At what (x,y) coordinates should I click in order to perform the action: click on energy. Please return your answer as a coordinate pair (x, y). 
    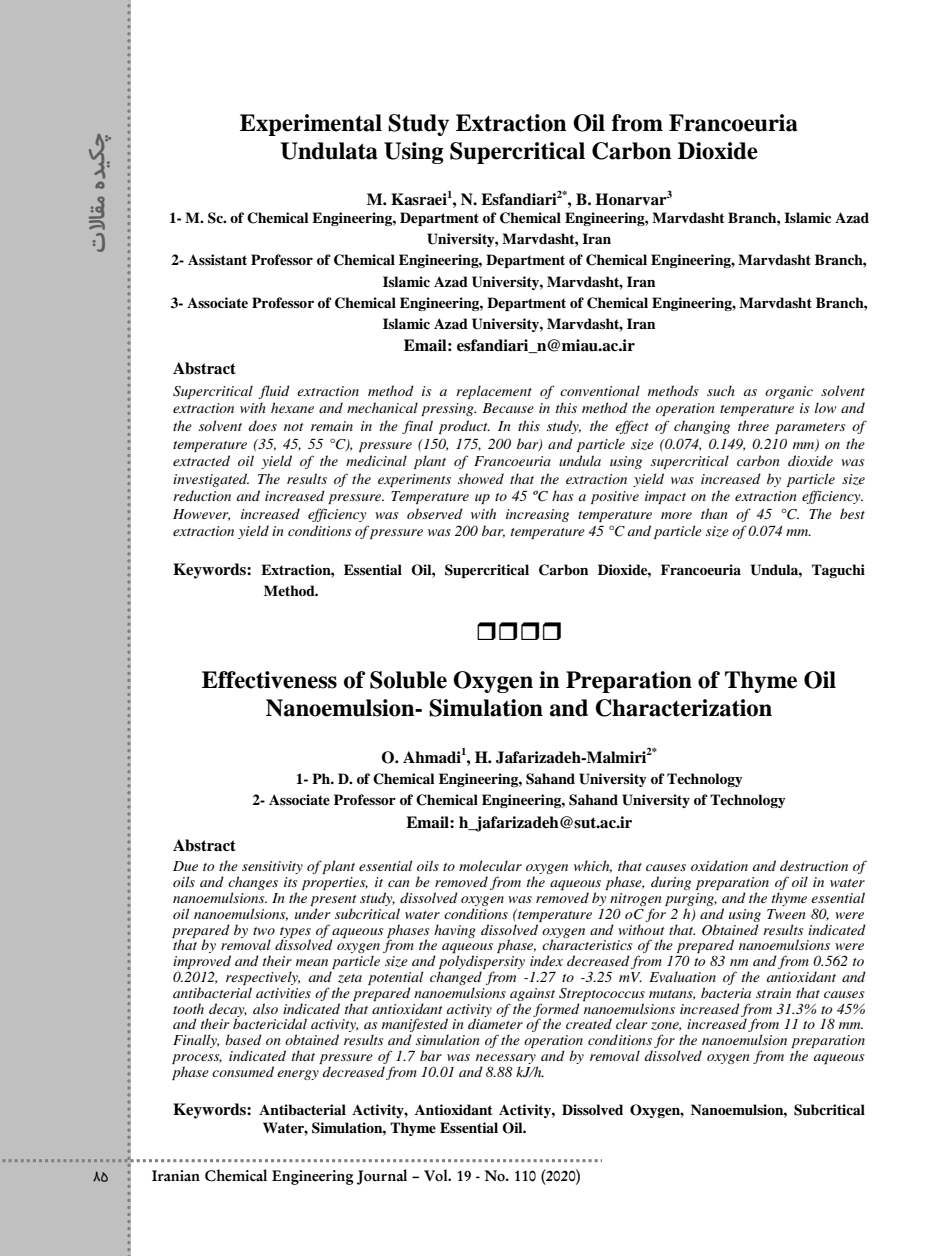
    Looking at the image, I should click on (298, 1075).
